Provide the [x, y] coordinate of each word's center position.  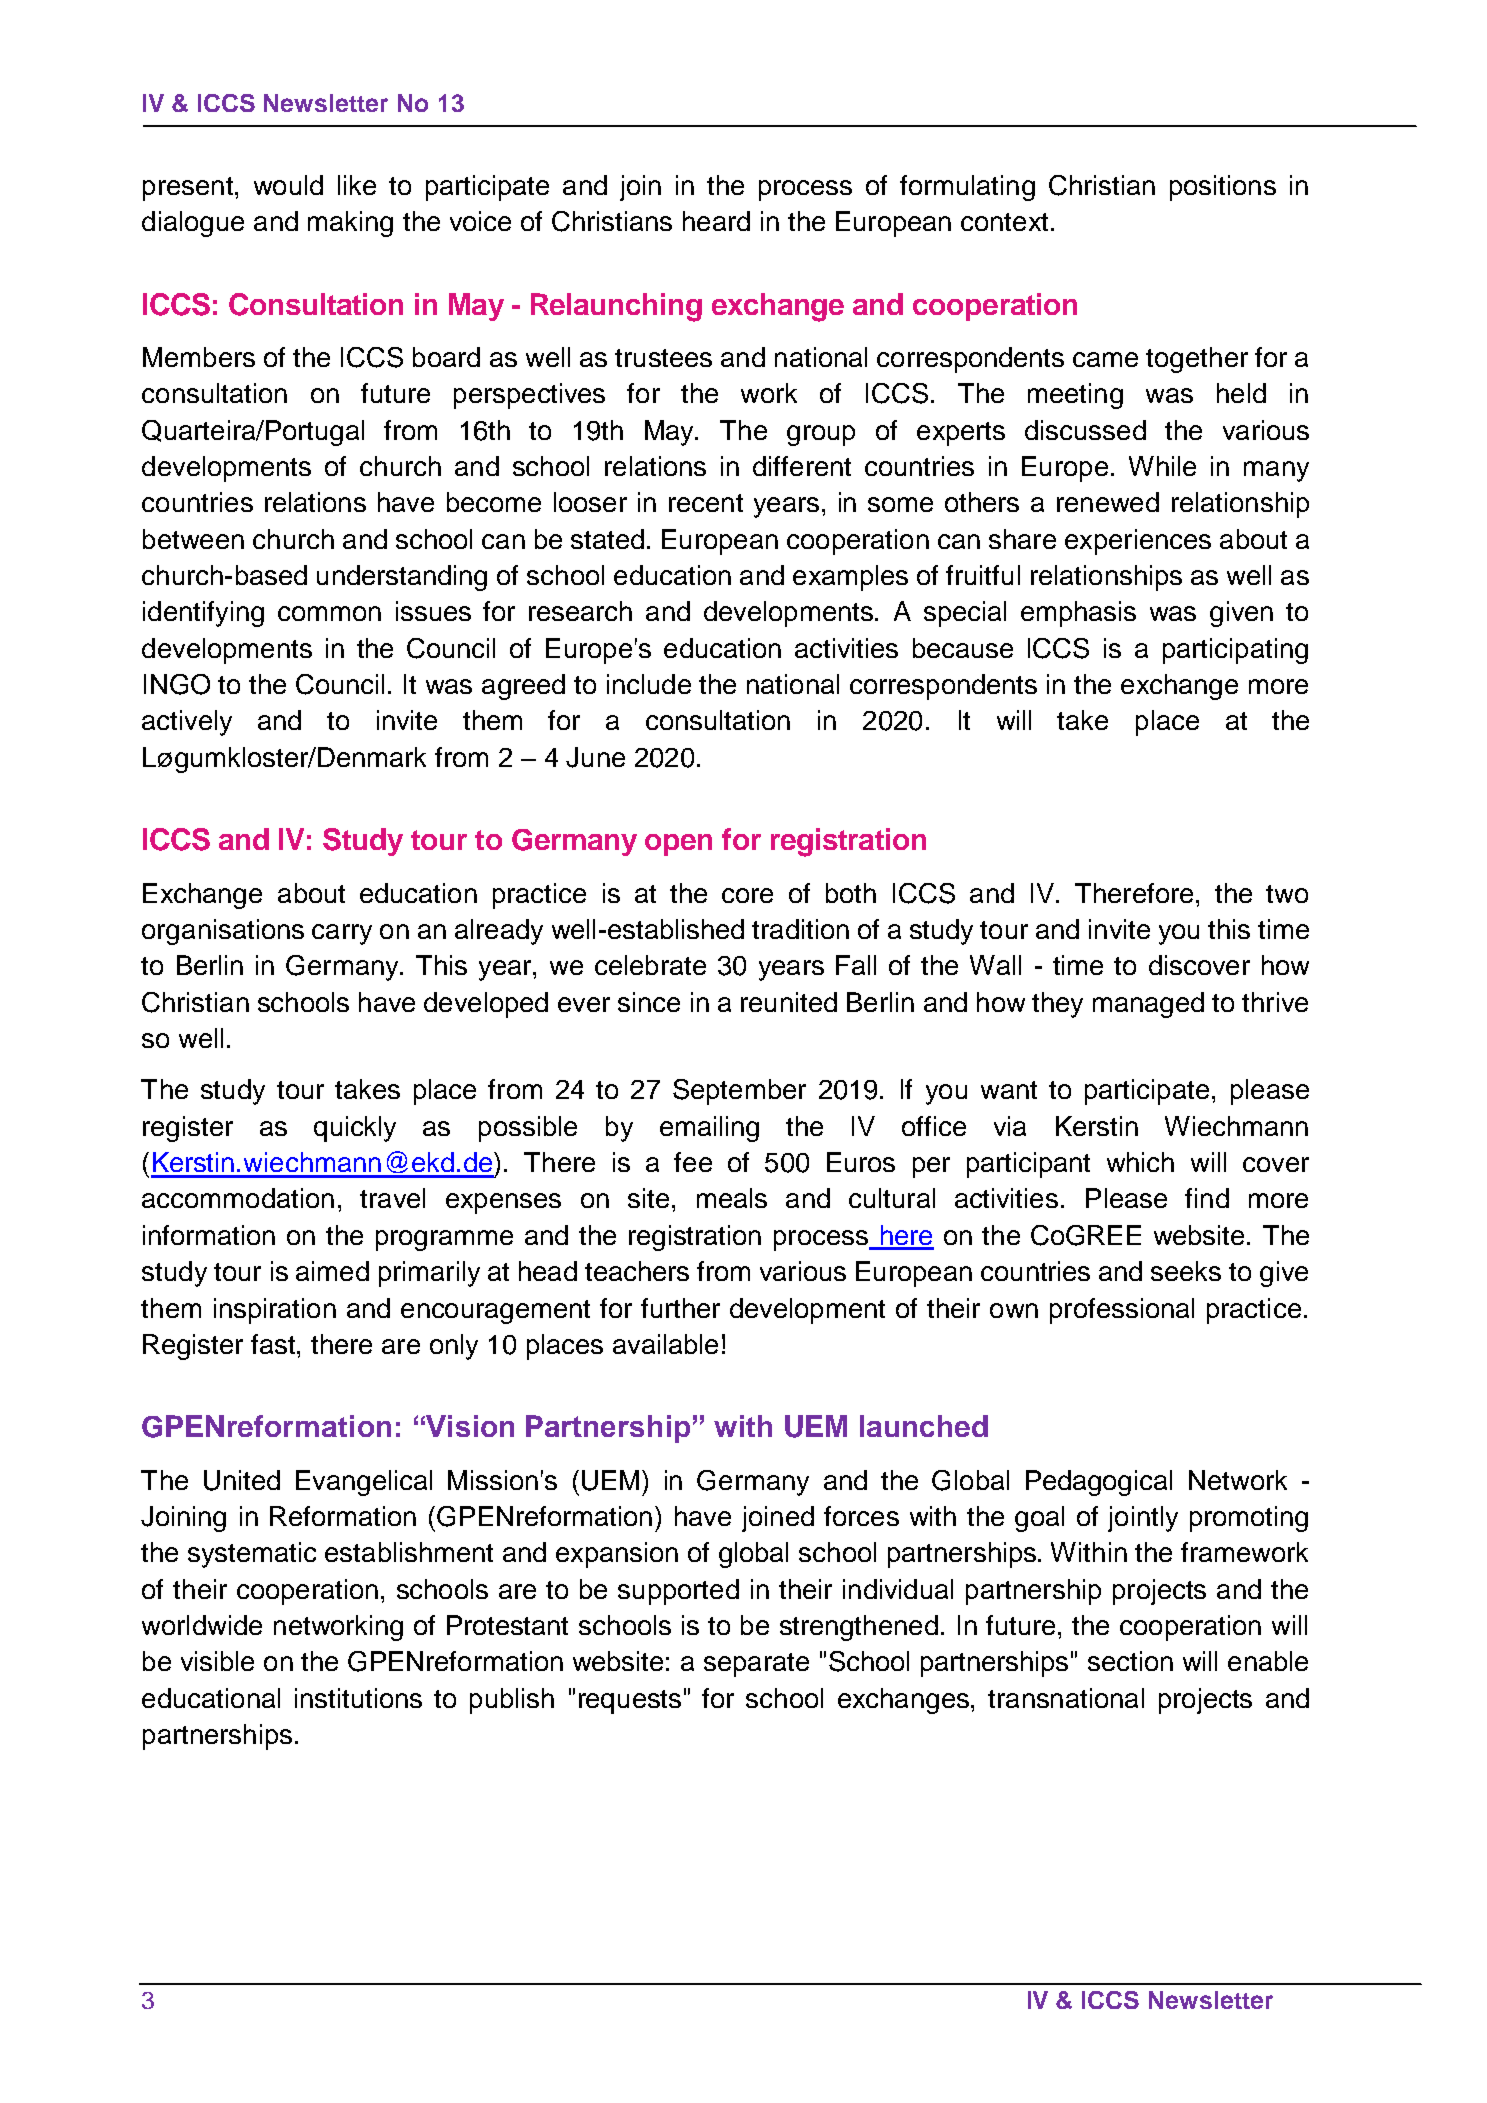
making [350, 224]
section [1130, 1661]
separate [756, 1665]
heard [716, 221]
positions [1223, 188]
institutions [358, 1698]
